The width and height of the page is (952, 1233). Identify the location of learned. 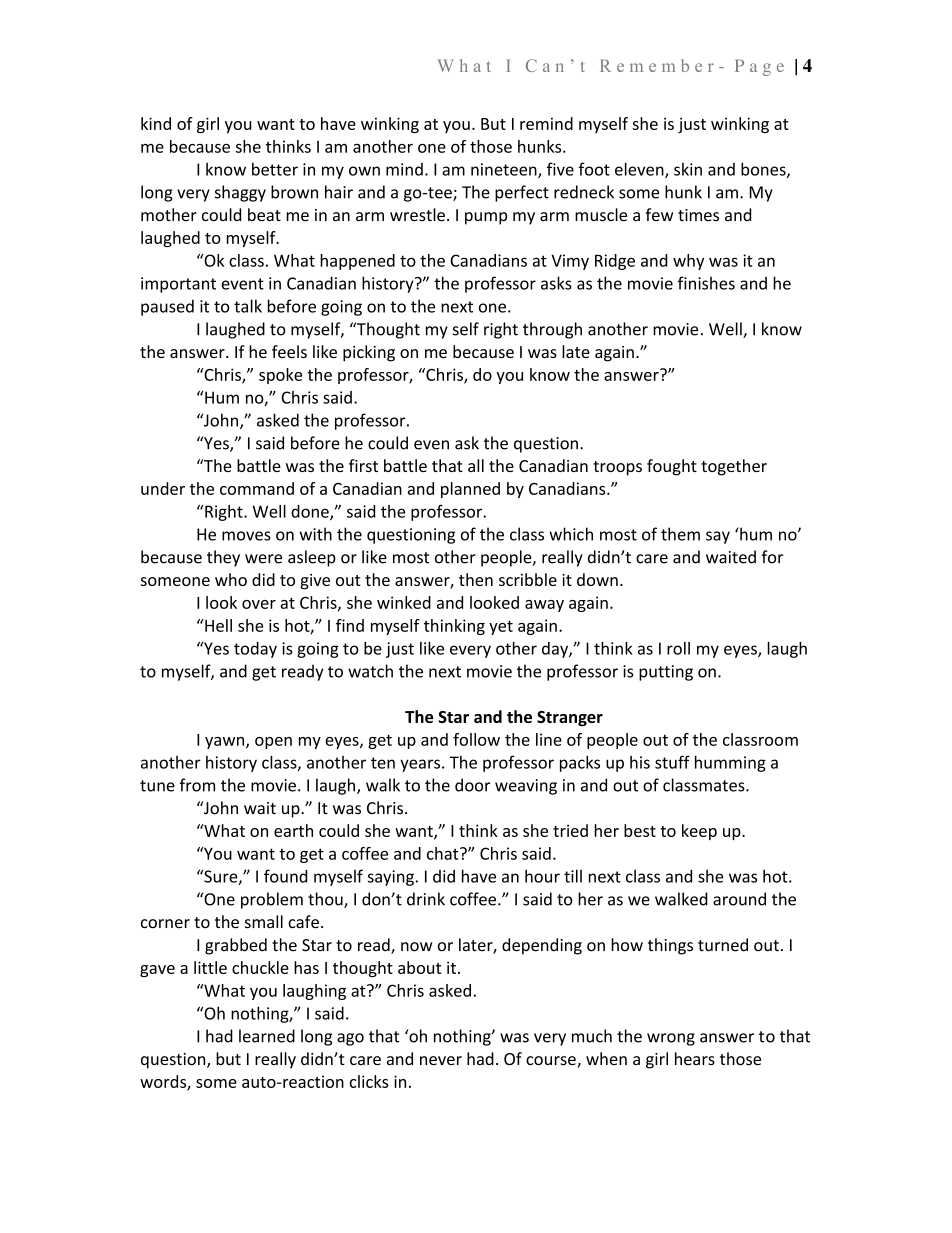
(267, 1036).
